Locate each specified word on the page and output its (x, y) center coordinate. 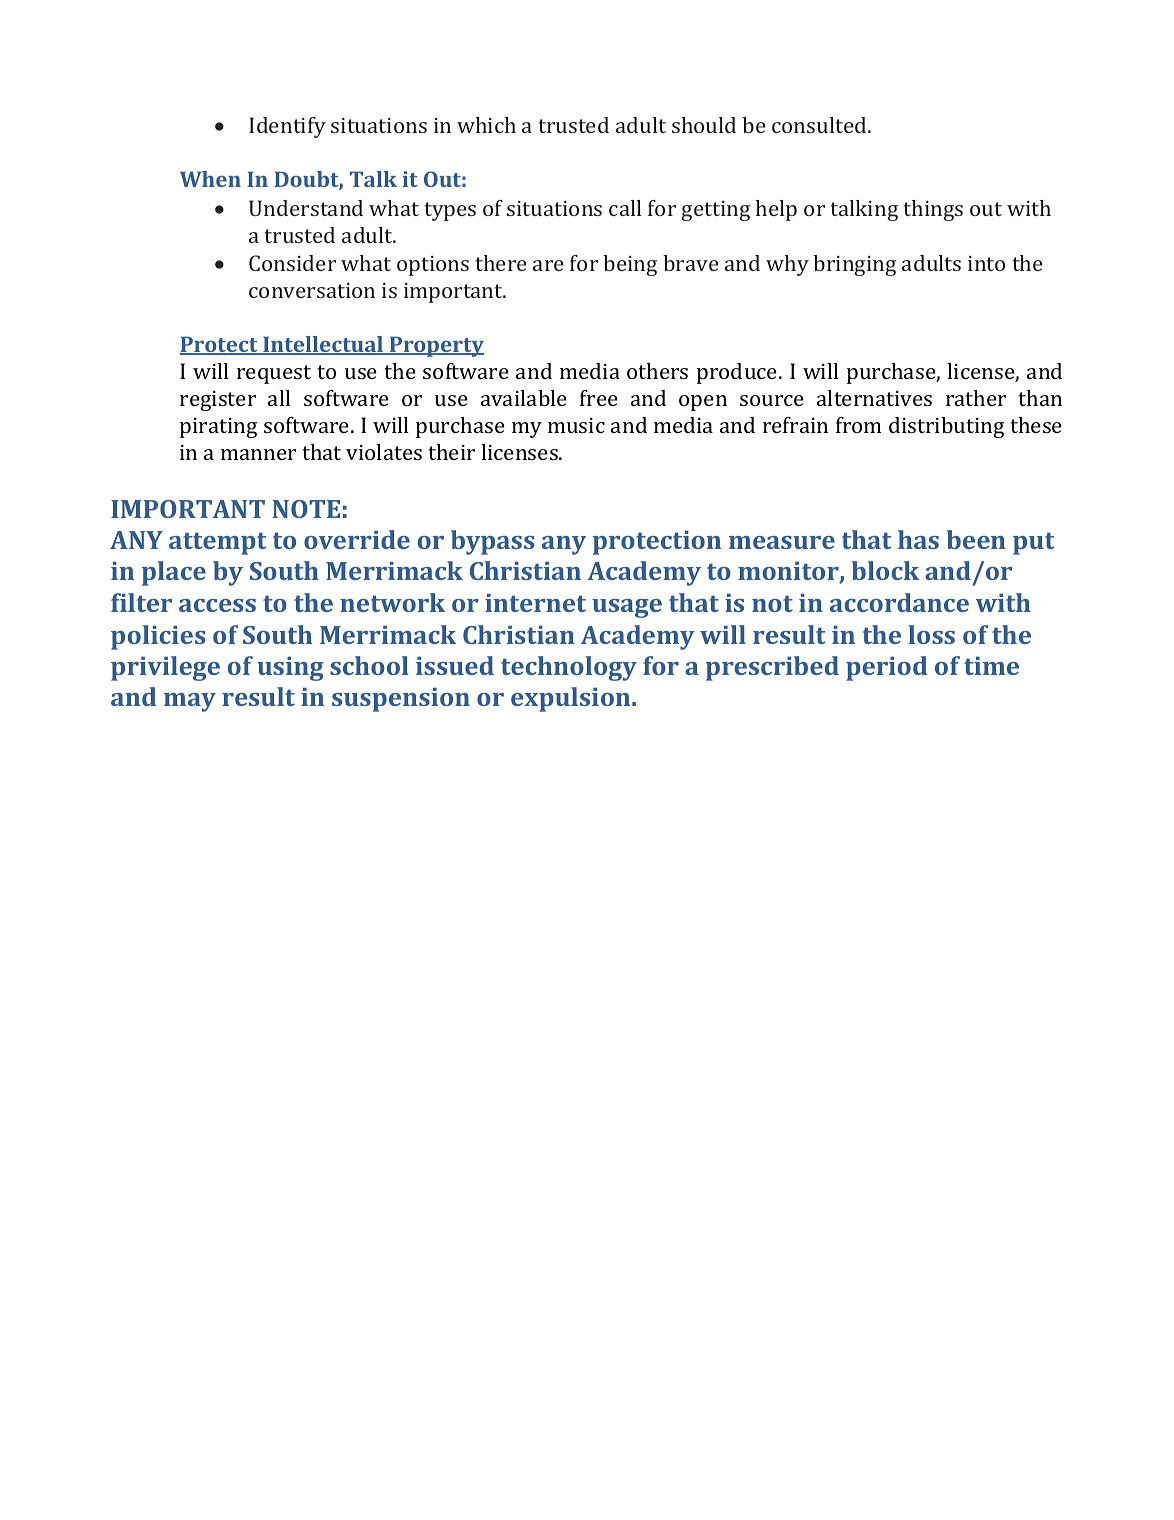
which (486, 125)
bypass (492, 542)
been (976, 539)
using (290, 668)
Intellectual (323, 345)
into (986, 263)
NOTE (306, 509)
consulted (820, 125)
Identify (287, 127)
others (657, 371)
